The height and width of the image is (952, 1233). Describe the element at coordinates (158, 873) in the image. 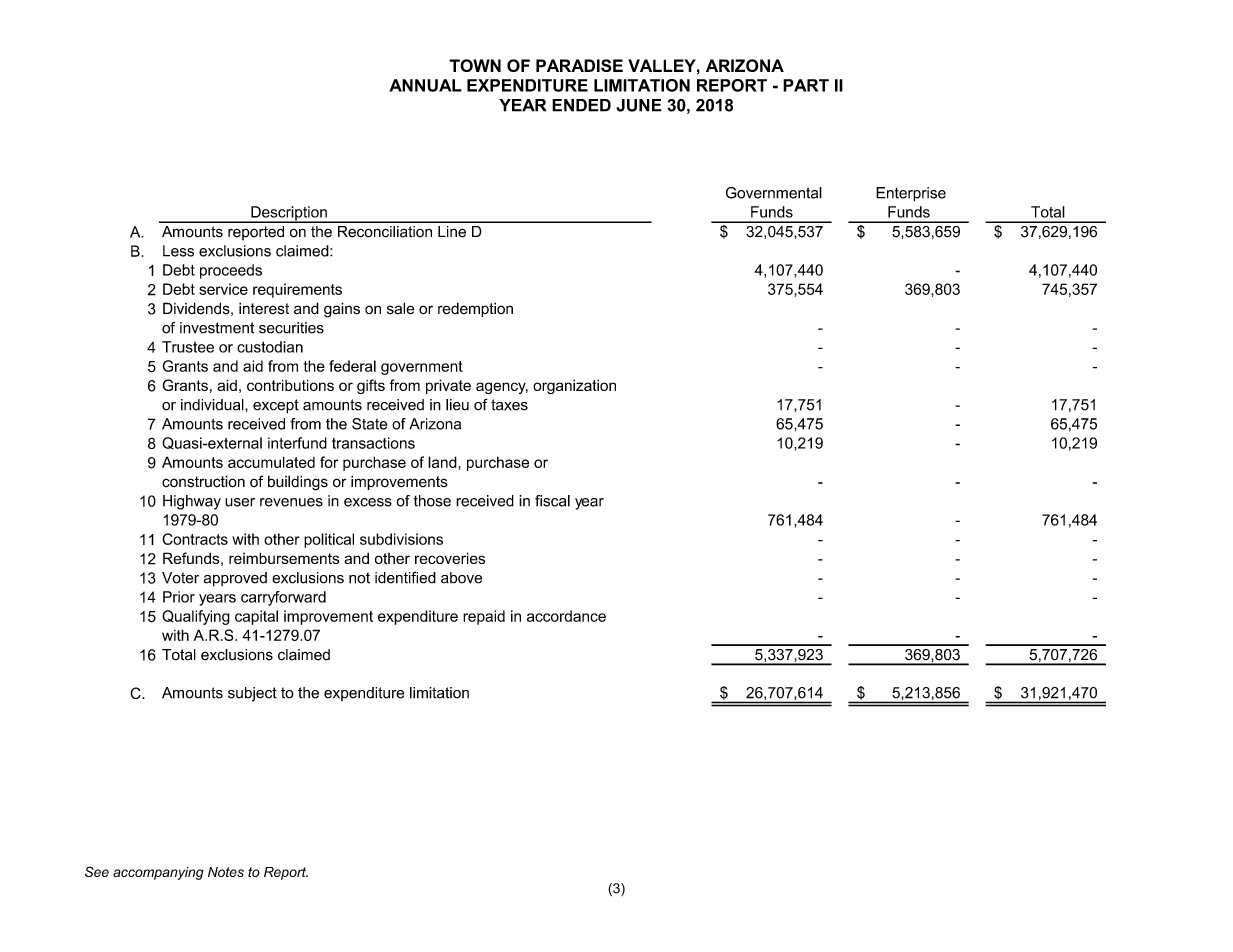

I see `accompanying` at that location.
